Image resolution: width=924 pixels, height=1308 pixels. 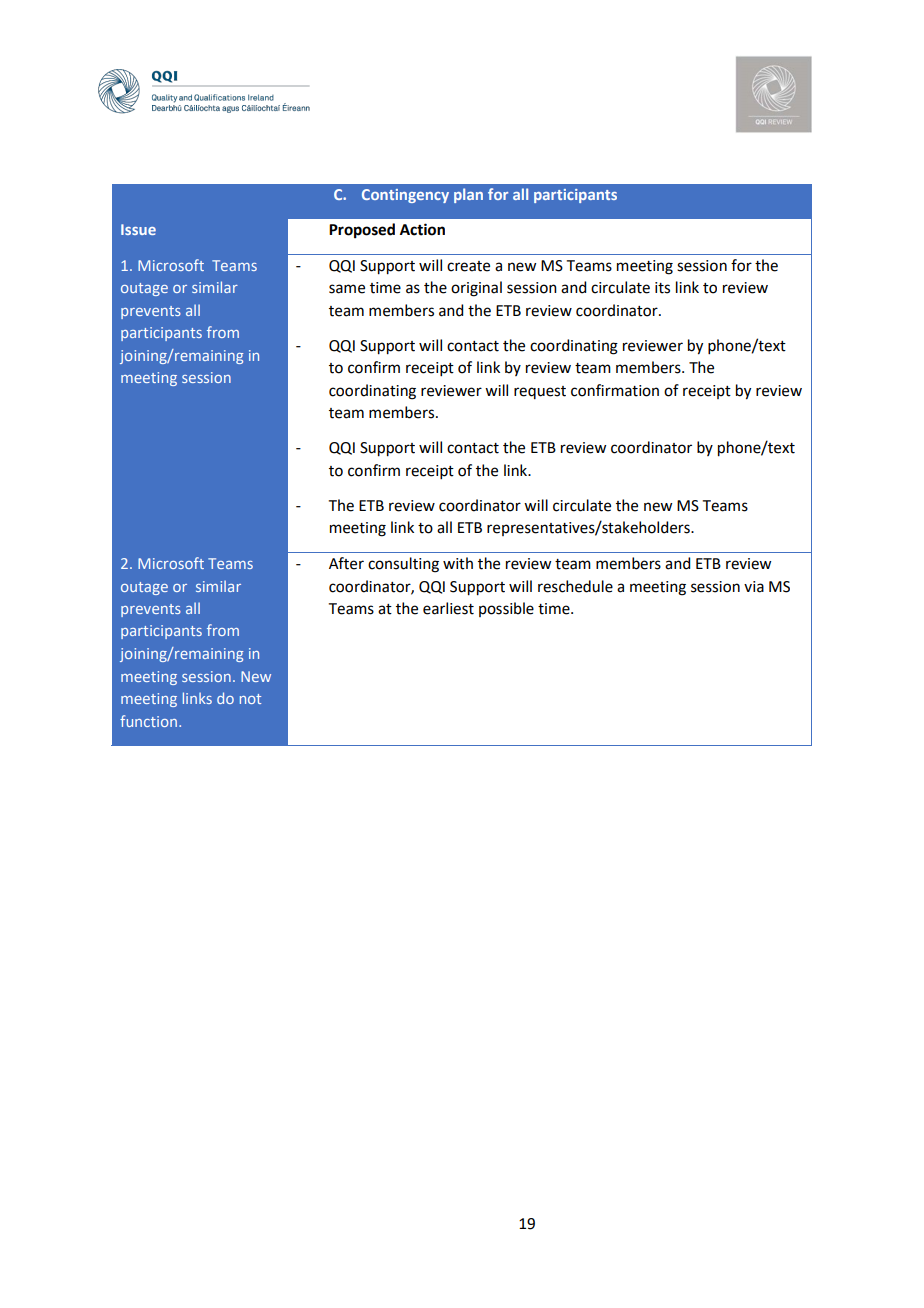 What do you see at coordinates (468, 195) in the page?
I see `plan` at bounding box center [468, 195].
